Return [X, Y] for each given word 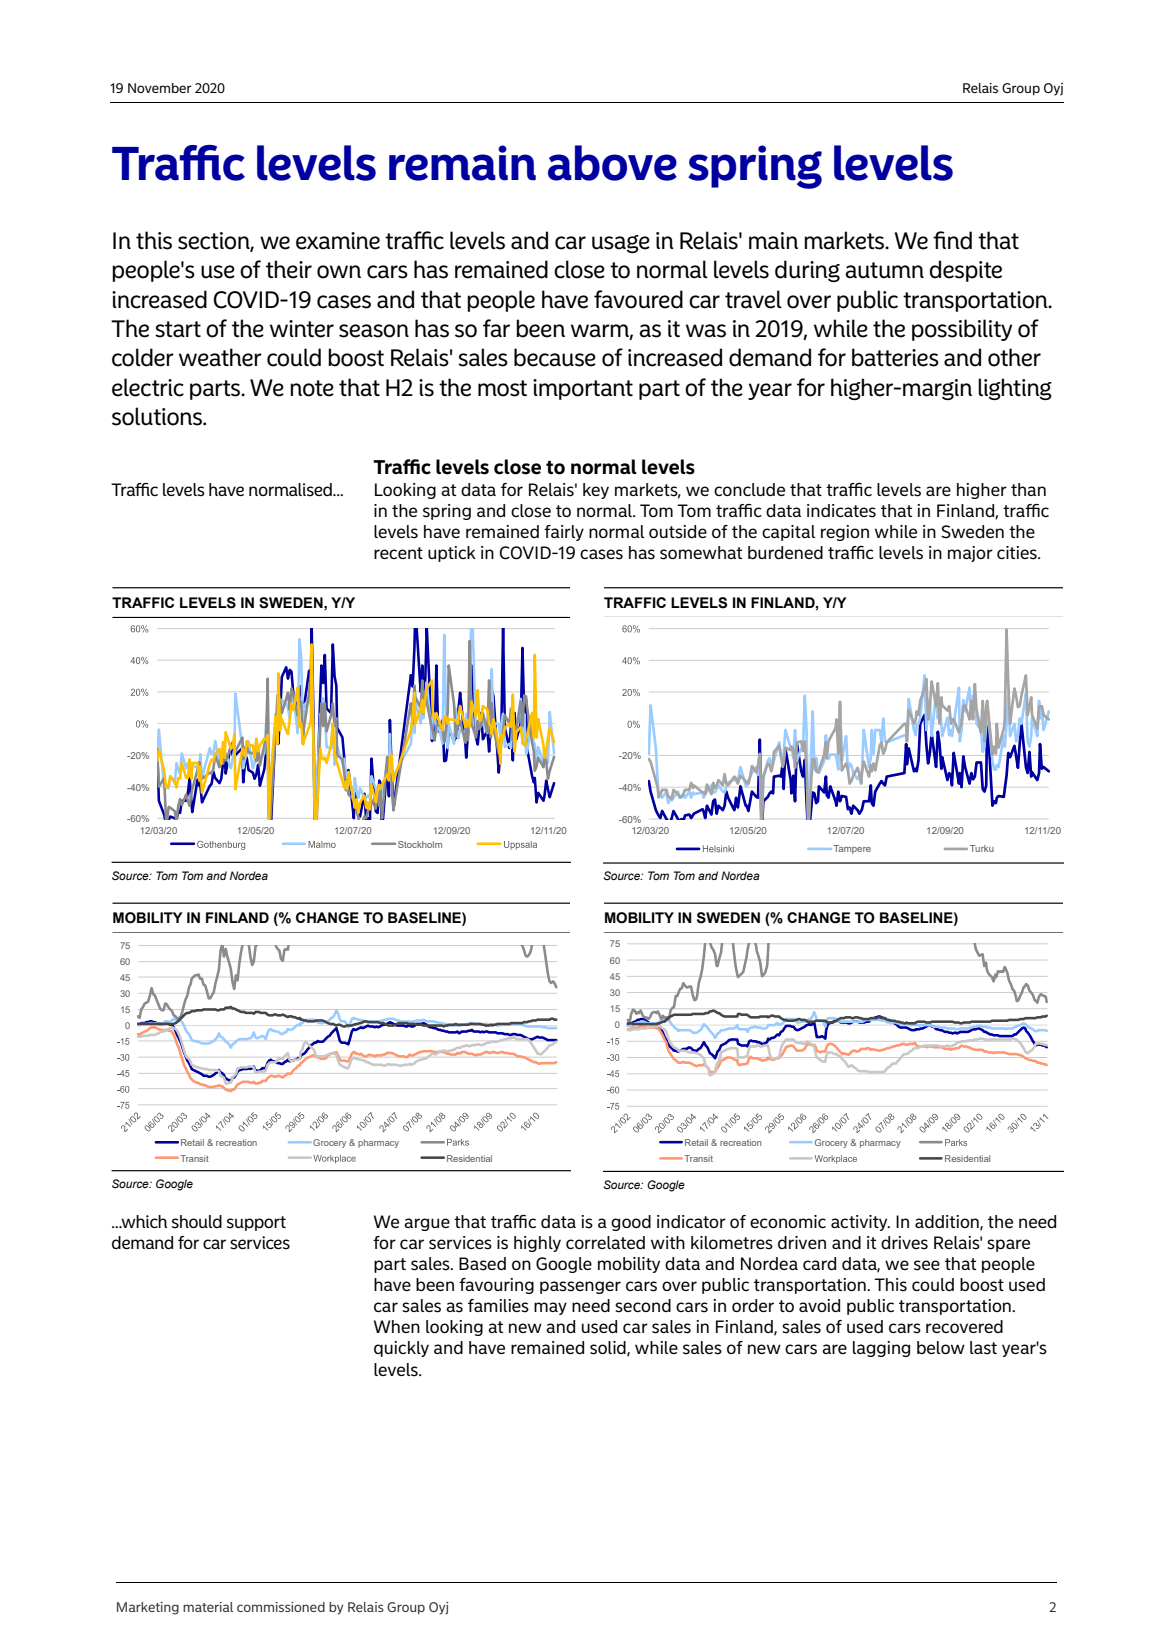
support [256, 1223]
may [550, 1308]
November [160, 88]
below [941, 1347]
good [631, 1223]
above [612, 163]
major [970, 554]
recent [398, 553]
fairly [564, 533]
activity [860, 1223]
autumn [884, 270]
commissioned [281, 1607]
